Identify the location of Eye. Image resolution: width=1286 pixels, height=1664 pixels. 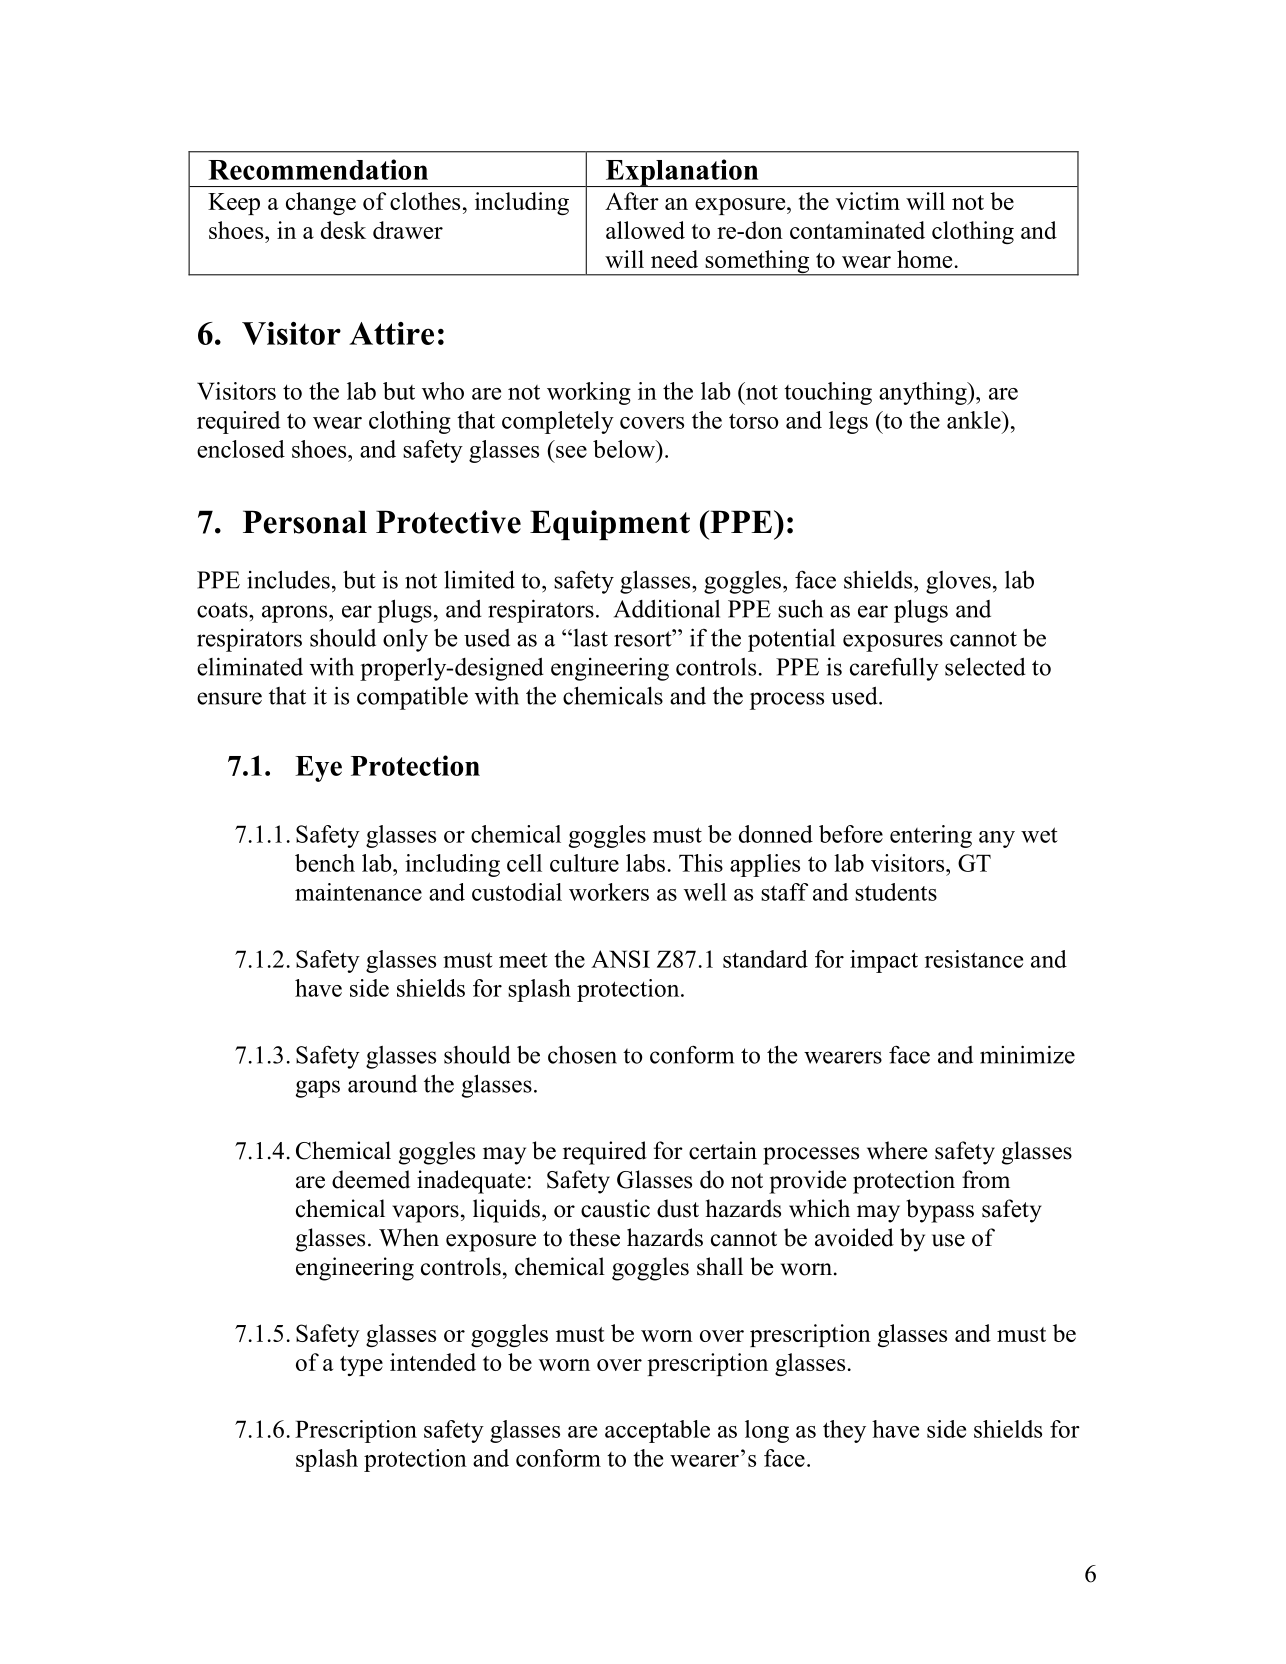
(318, 769).
